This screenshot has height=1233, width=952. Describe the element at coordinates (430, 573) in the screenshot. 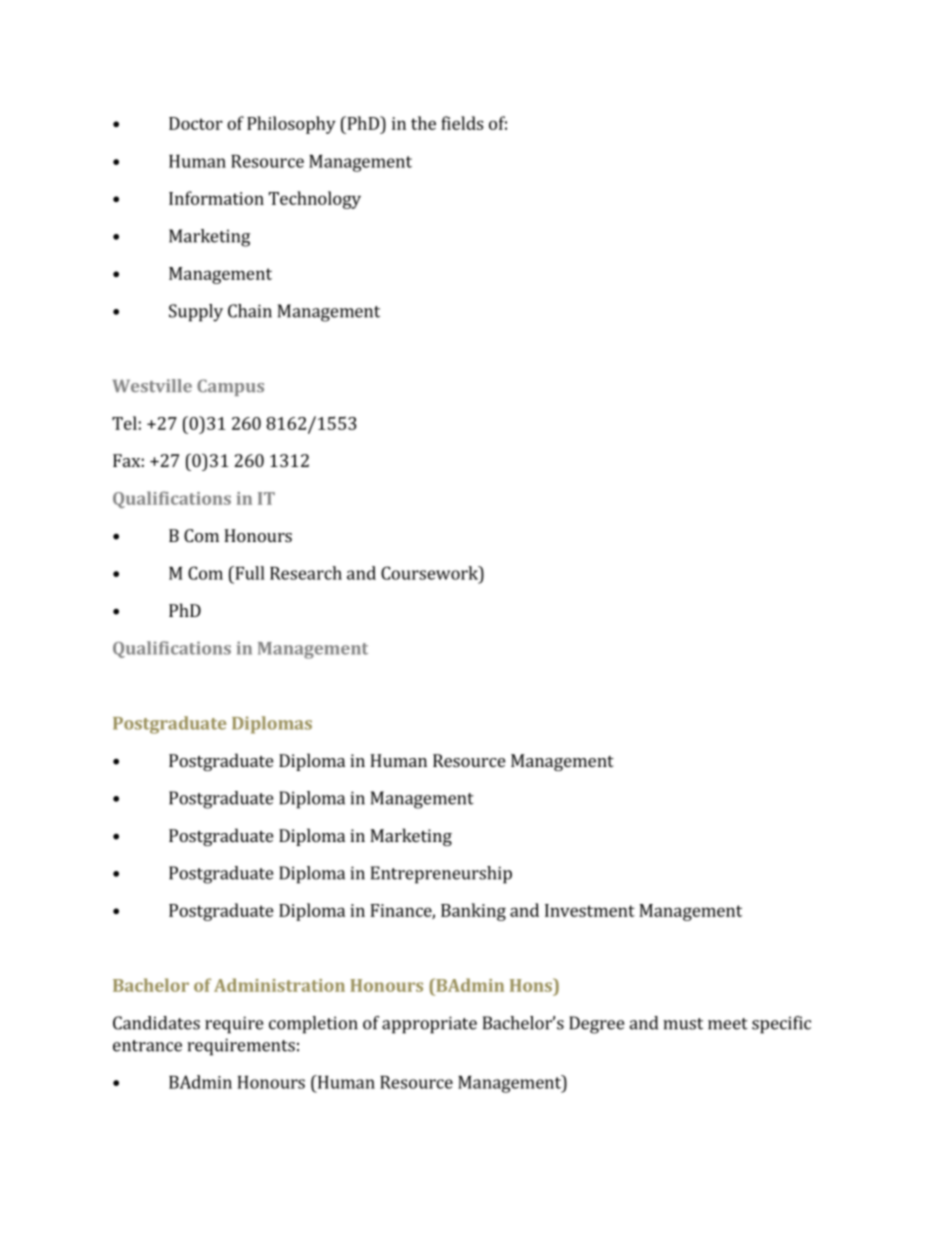

I see `Coursework` at that location.
